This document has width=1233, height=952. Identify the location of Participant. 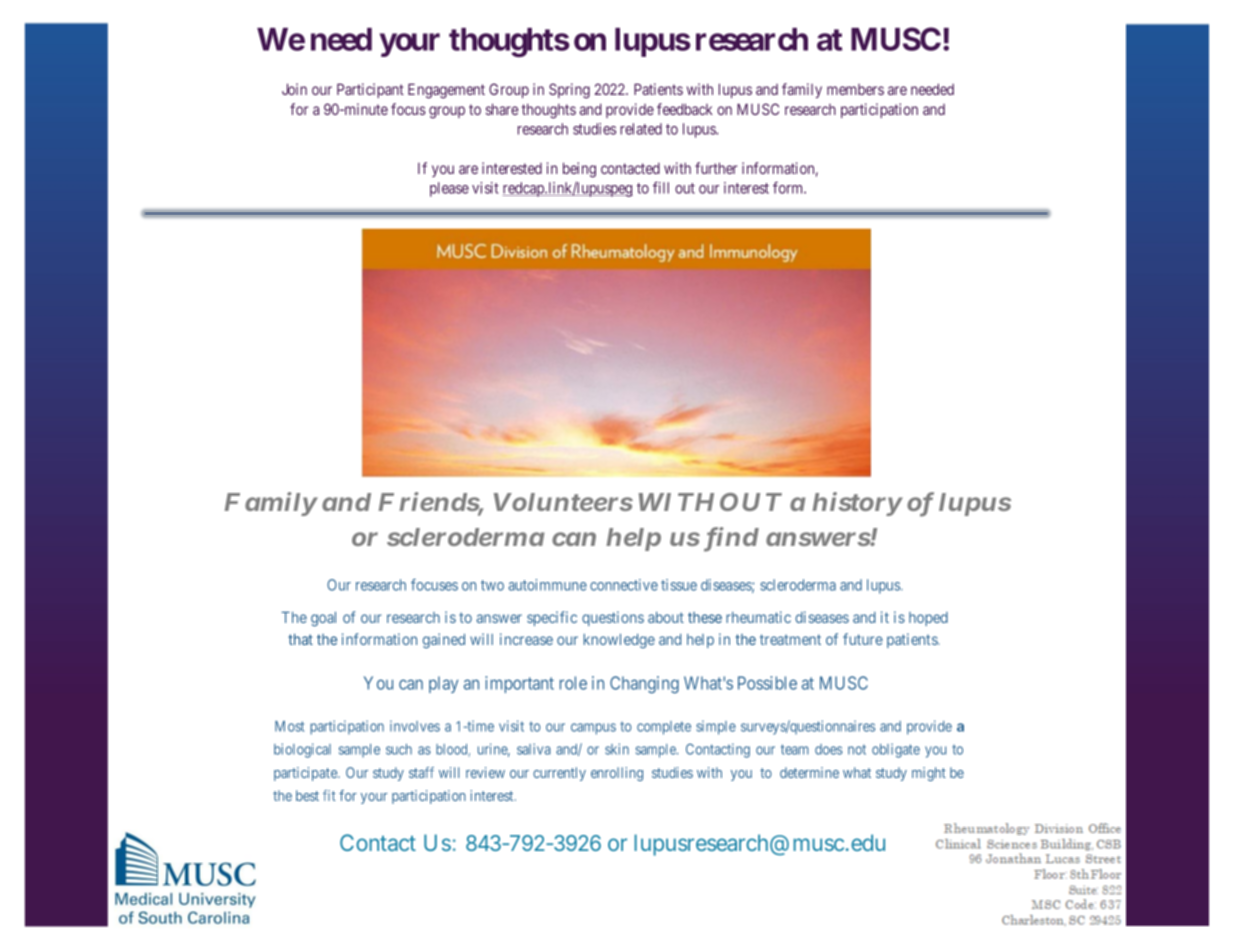
(370, 90).
